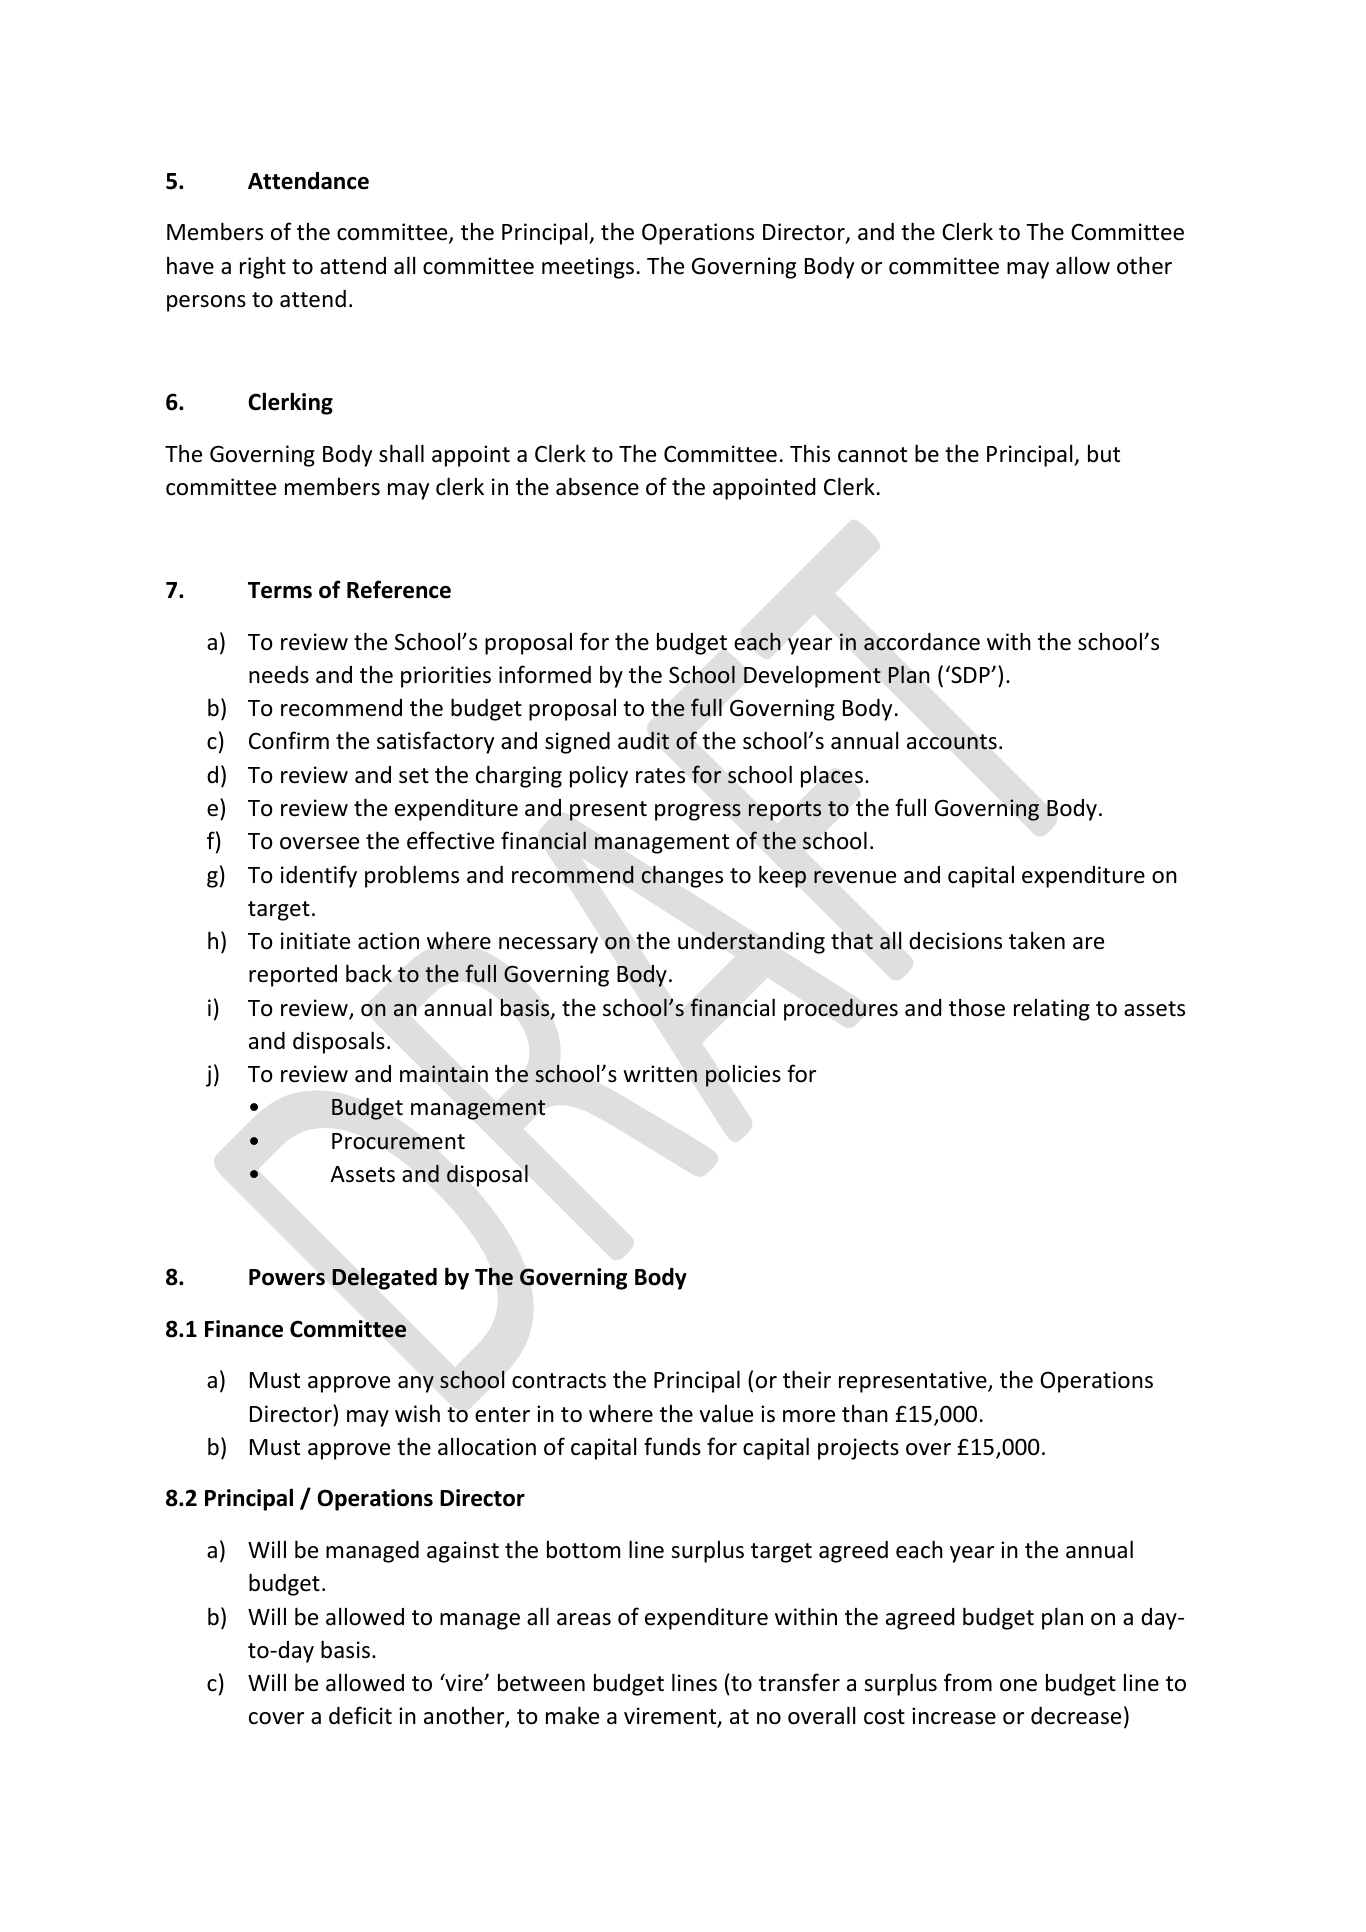 Image resolution: width=1366 pixels, height=1932 pixels. What do you see at coordinates (955, 941) in the image?
I see `decisions` at bounding box center [955, 941].
